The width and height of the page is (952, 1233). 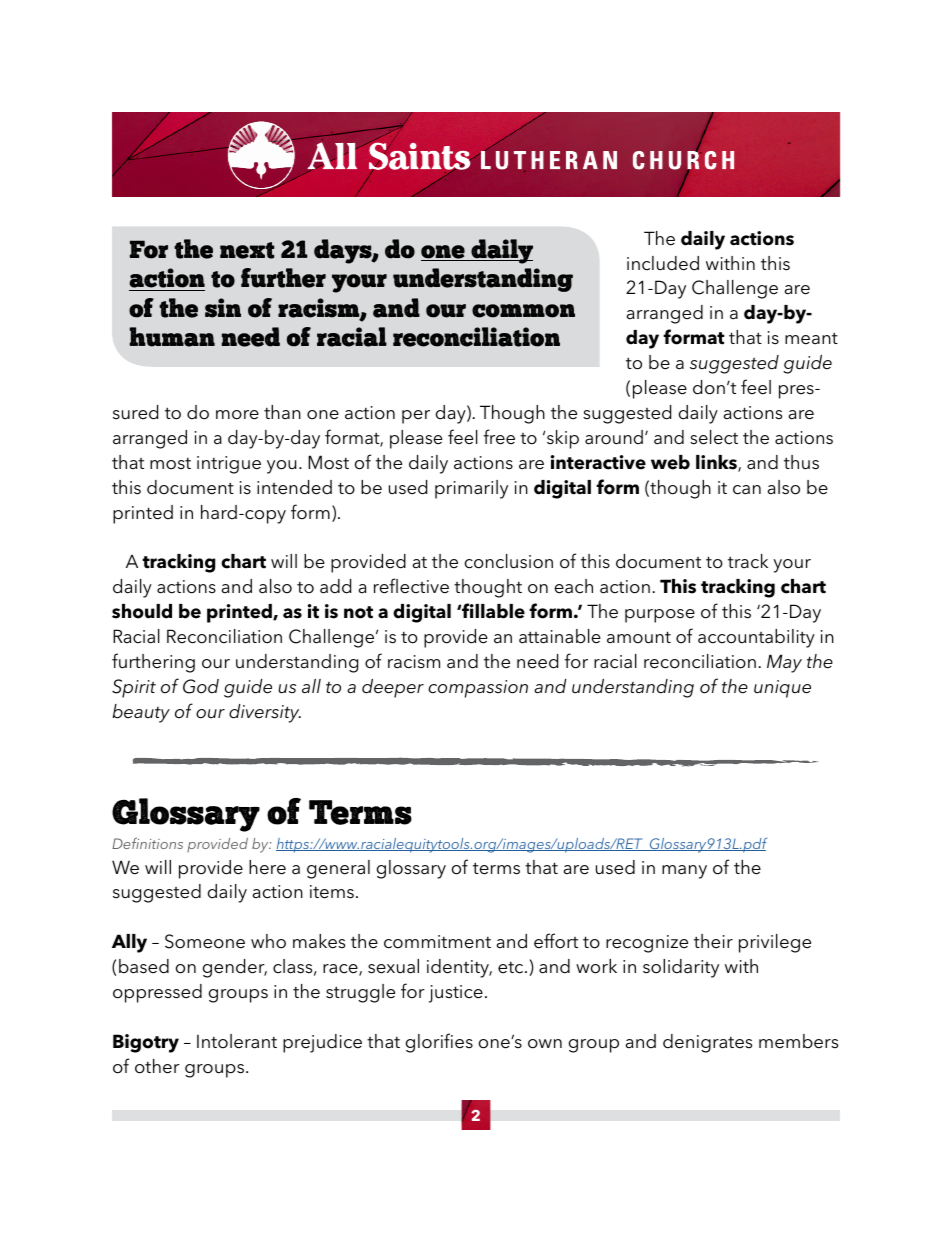 What do you see at coordinates (663, 263) in the page?
I see `included` at bounding box center [663, 263].
